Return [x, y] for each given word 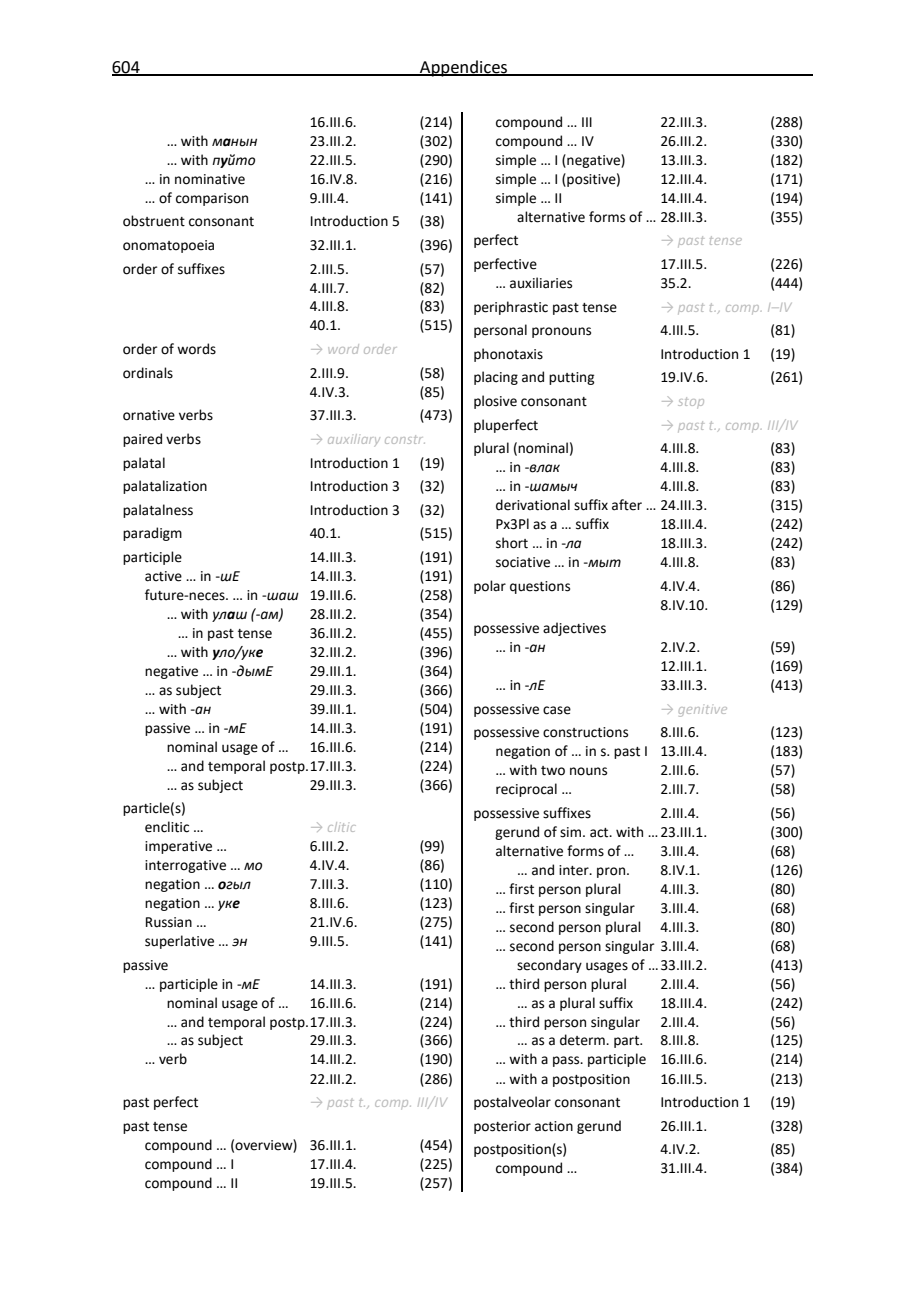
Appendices [464, 68]
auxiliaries [541, 283]
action [554, 1126]
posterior [502, 1127]
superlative [179, 942]
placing [496, 378]
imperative [178, 847]
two [553, 771]
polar [490, 587]
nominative [210, 179]
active [163, 576]
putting [571, 378]
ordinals [148, 373]
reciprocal [526, 790]
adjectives [574, 629]
